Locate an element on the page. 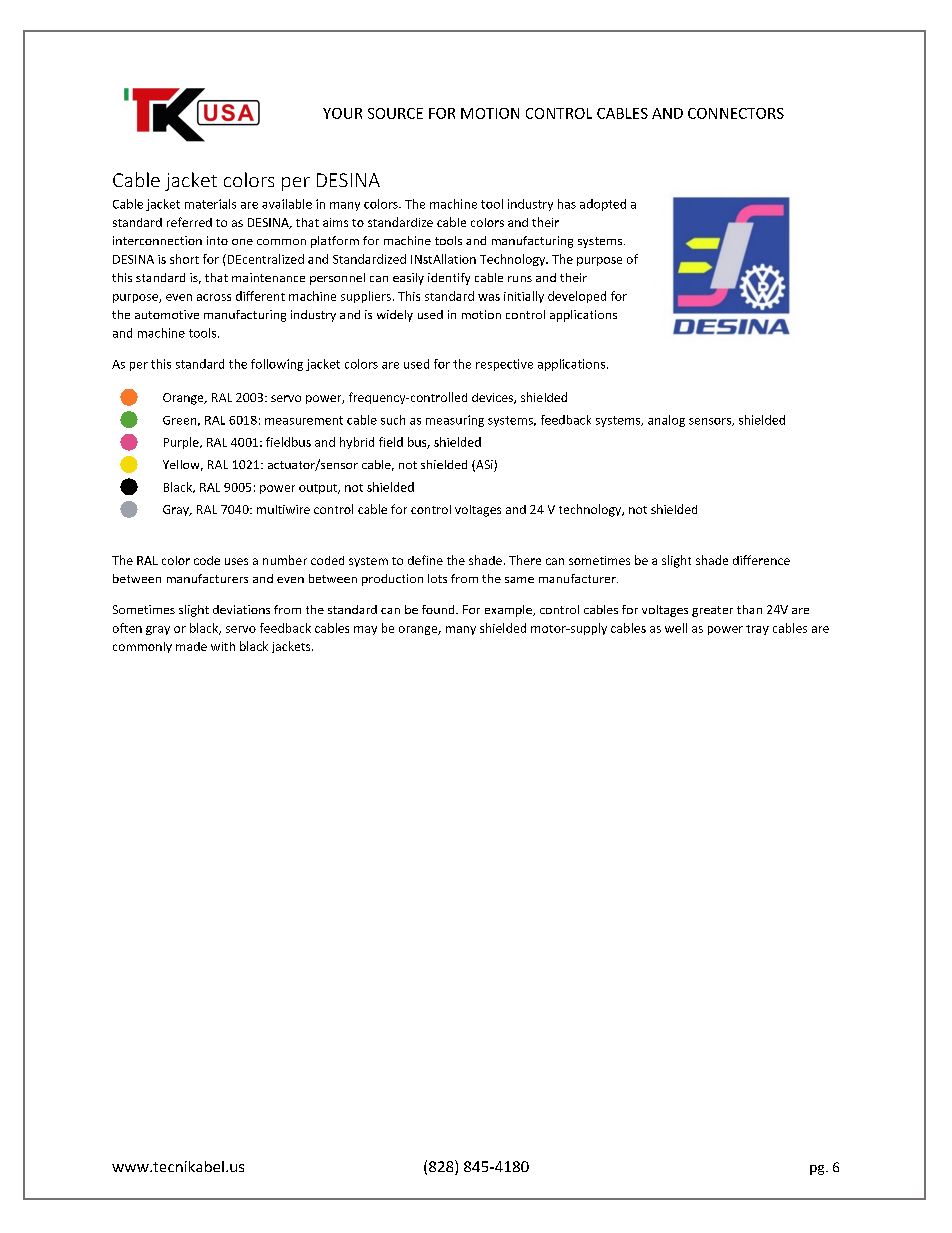 Image resolution: width=952 pixels, height=1233 pixels. found is located at coordinates (439, 609).
